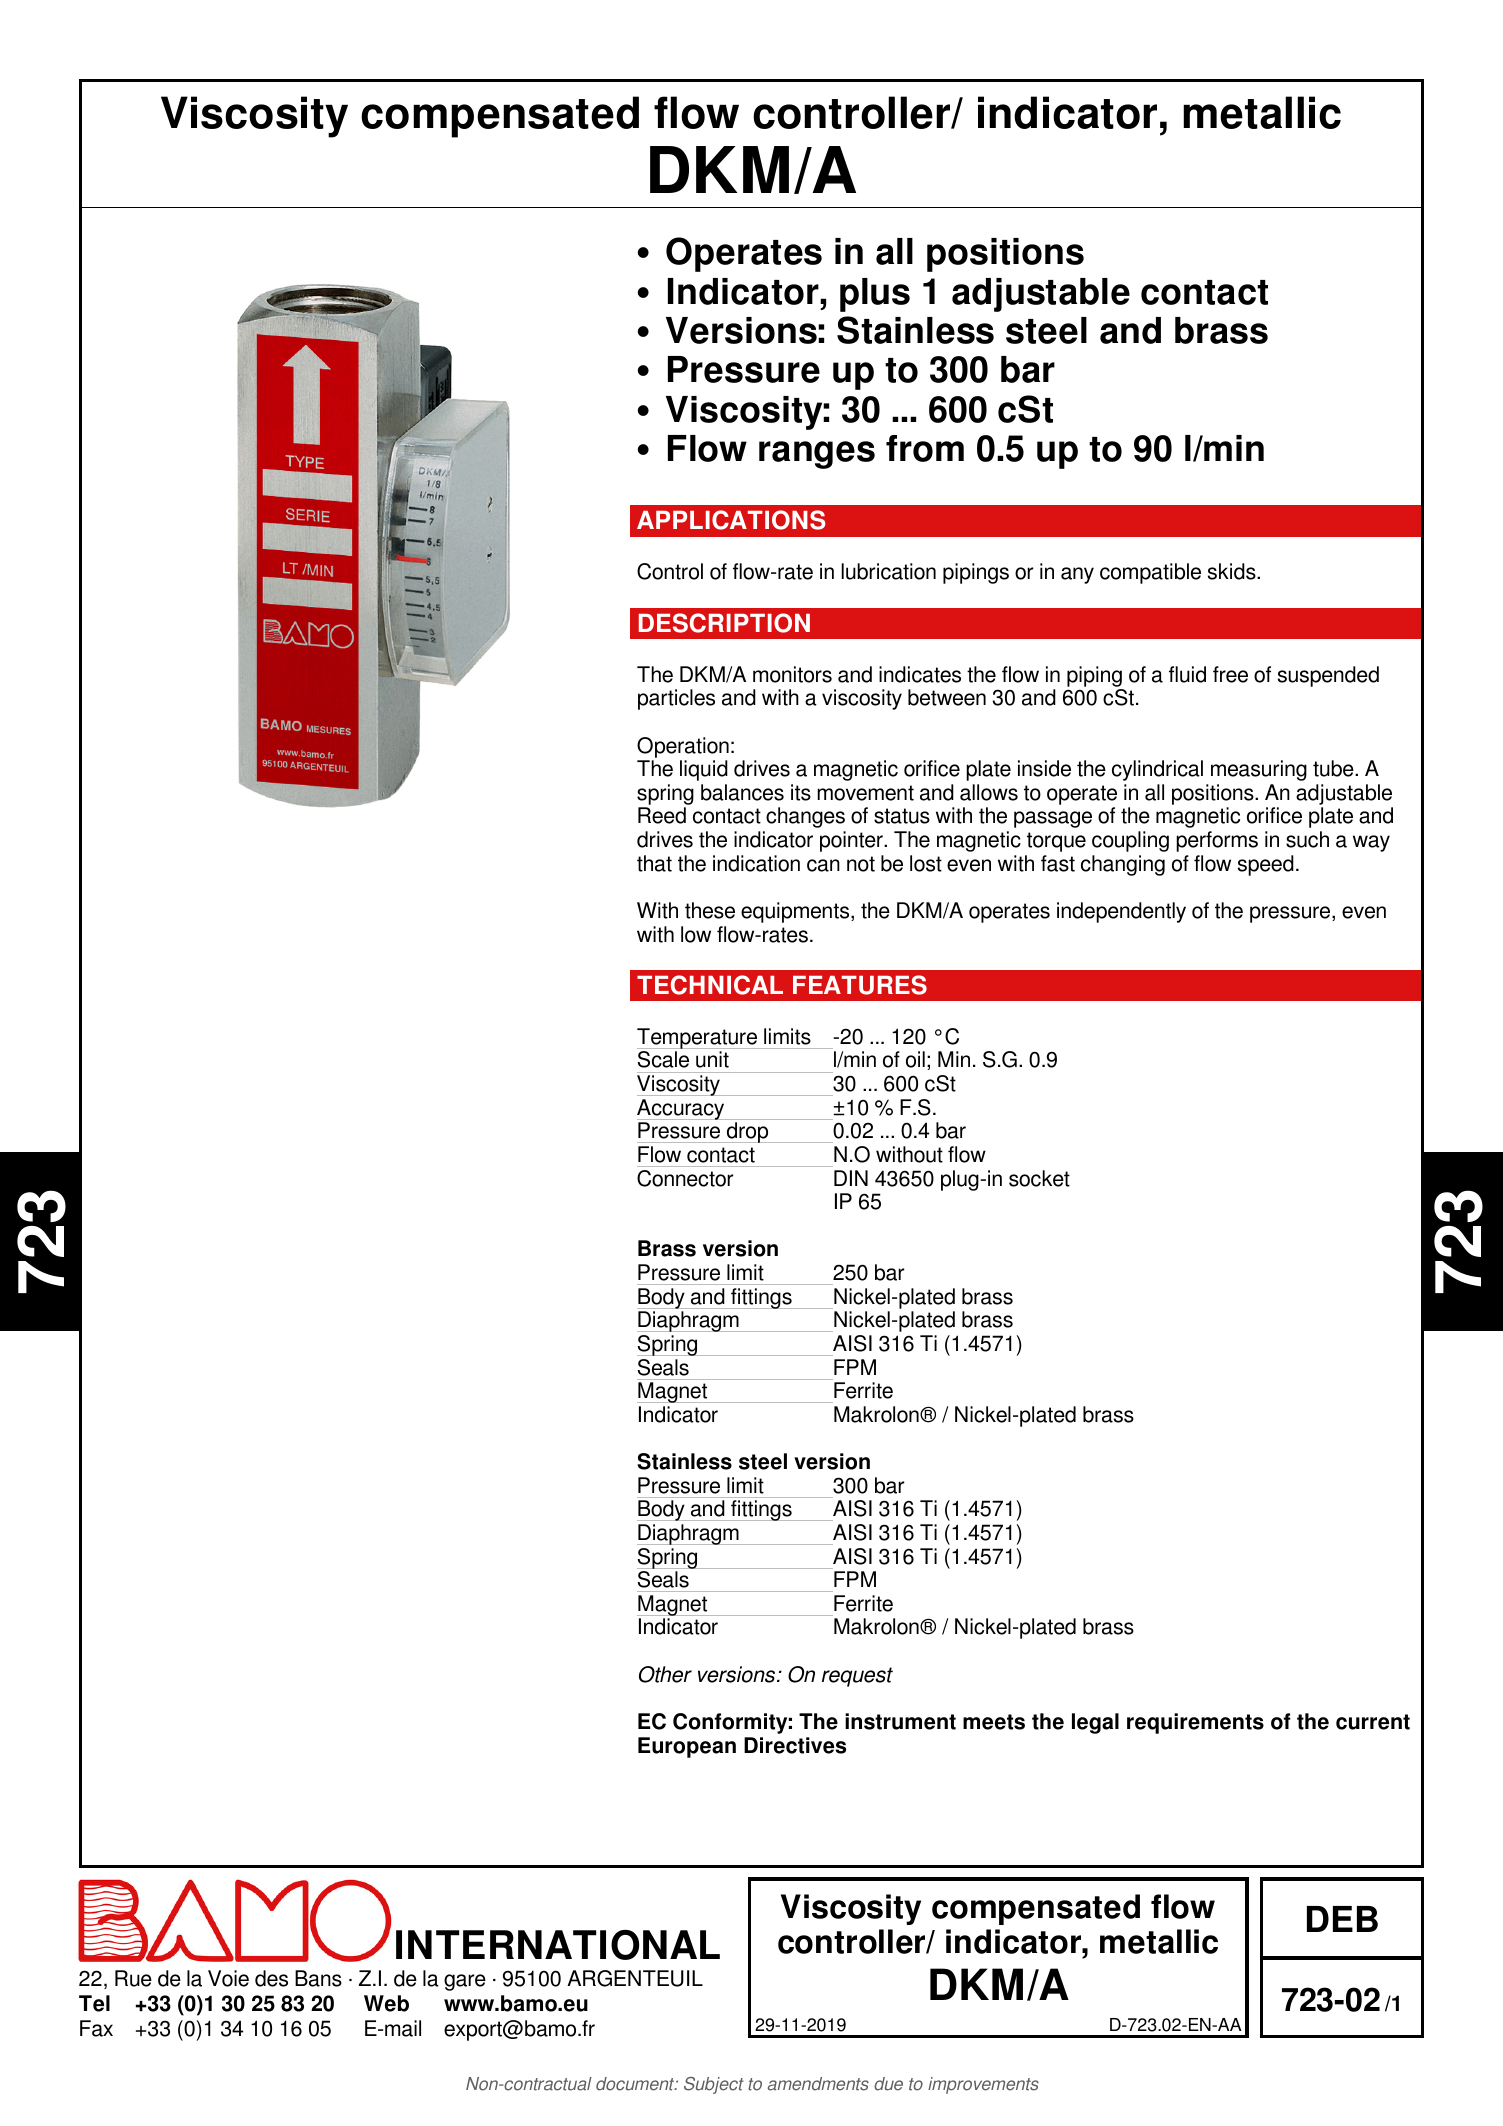 This image has width=1503, height=2126. What do you see at coordinates (665, 1674) in the image?
I see `Other` at bounding box center [665, 1674].
